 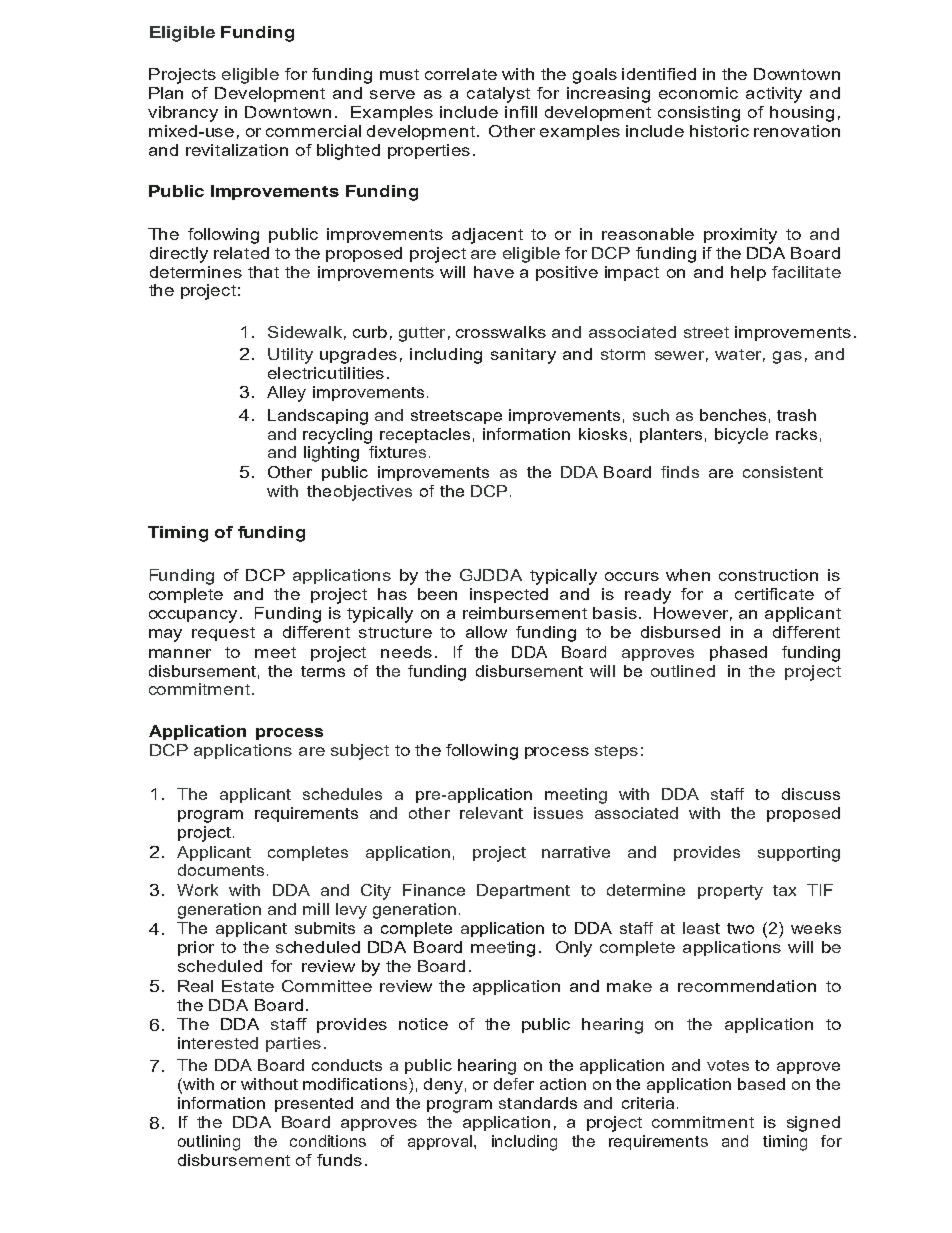 What do you see at coordinates (209, 1143) in the image?
I see `outlining` at bounding box center [209, 1143].
